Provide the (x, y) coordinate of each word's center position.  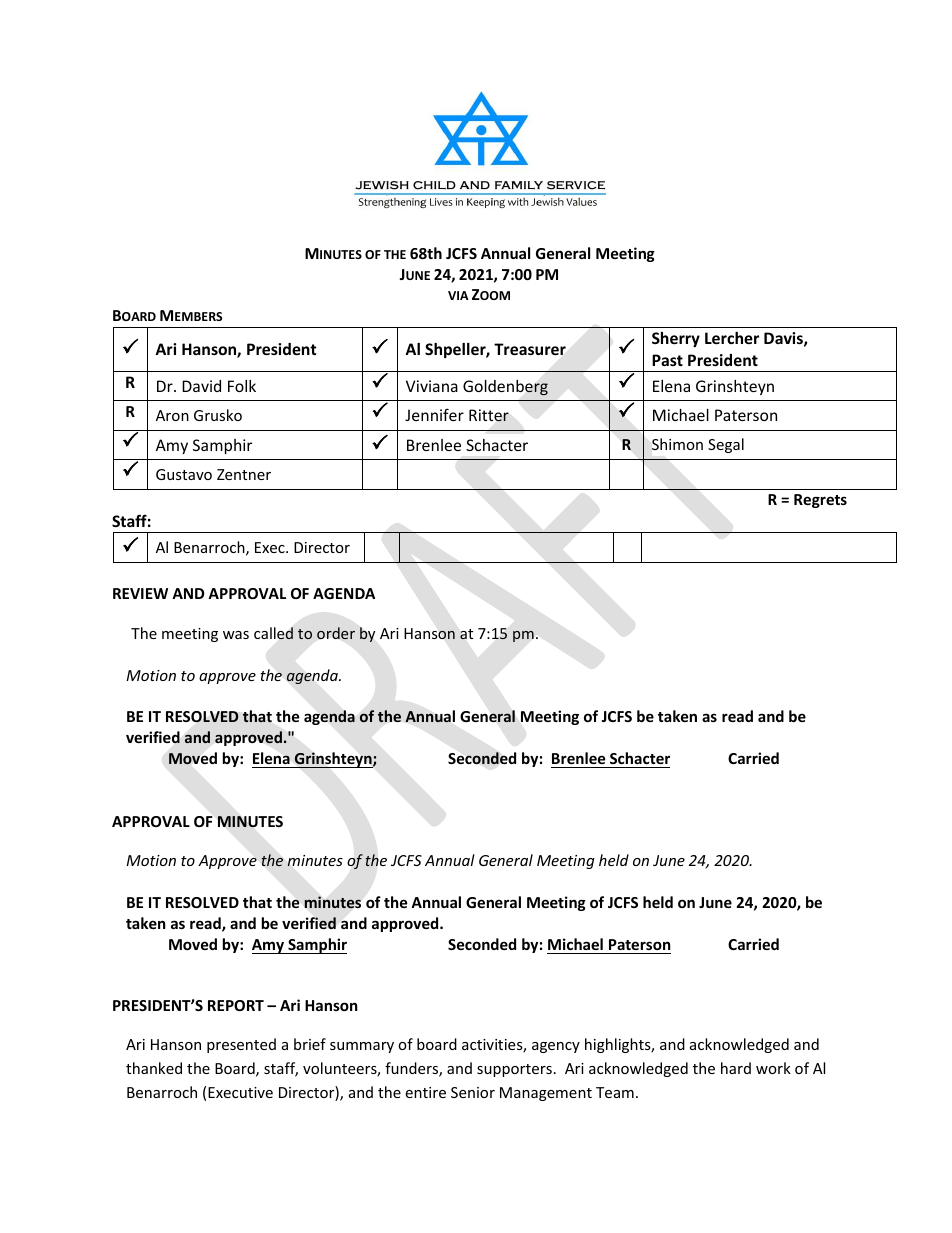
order (336, 633)
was (236, 635)
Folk (242, 386)
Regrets (820, 501)
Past (667, 360)
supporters (514, 1070)
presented (241, 1045)
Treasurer (530, 349)
